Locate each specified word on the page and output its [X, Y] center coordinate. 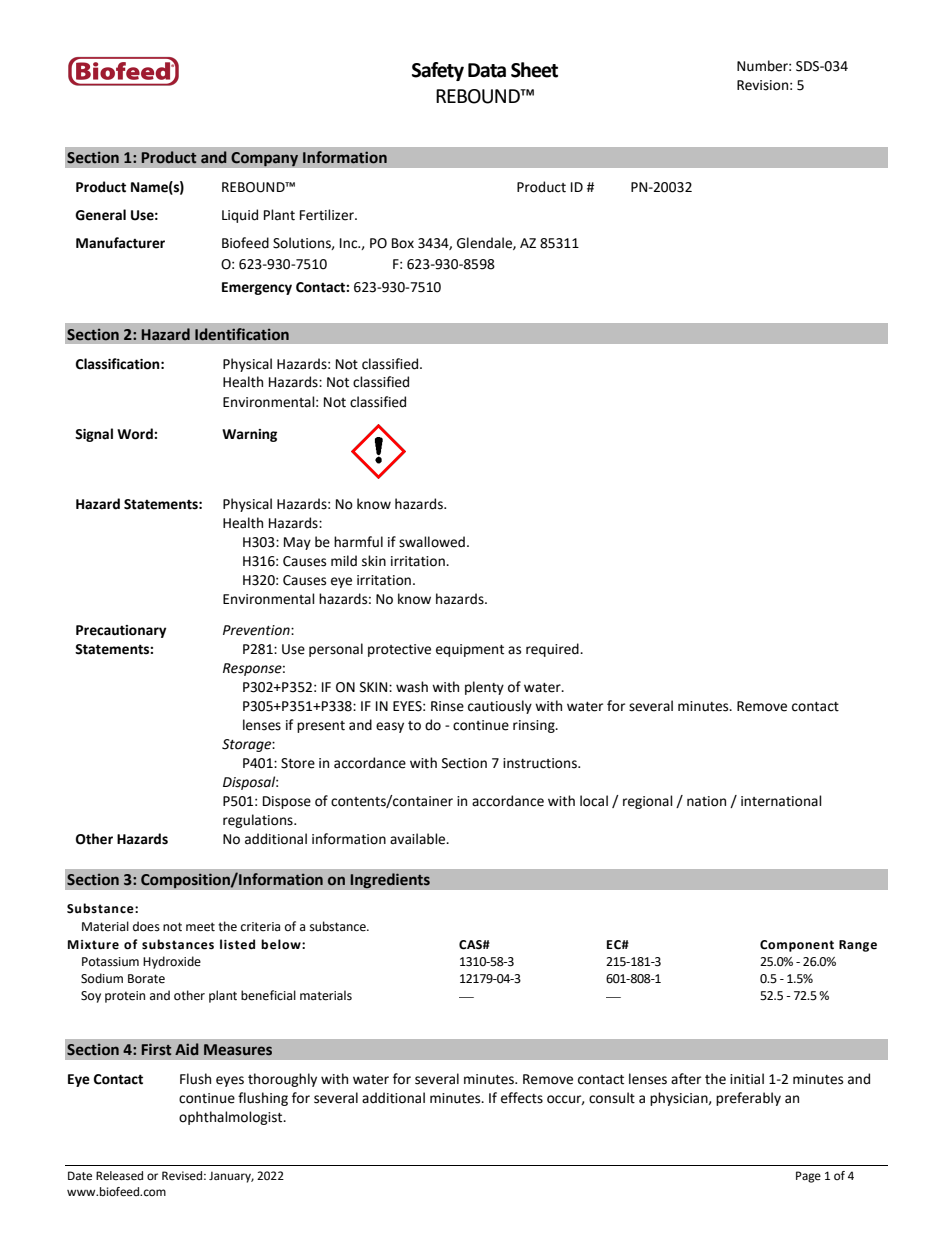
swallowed [432, 542]
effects [522, 1098]
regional [648, 802]
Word [136, 434]
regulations [259, 821]
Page [808, 1177]
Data [487, 70]
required [553, 650]
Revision [762, 85]
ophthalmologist [232, 1118]
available [419, 839]
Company [265, 159]
